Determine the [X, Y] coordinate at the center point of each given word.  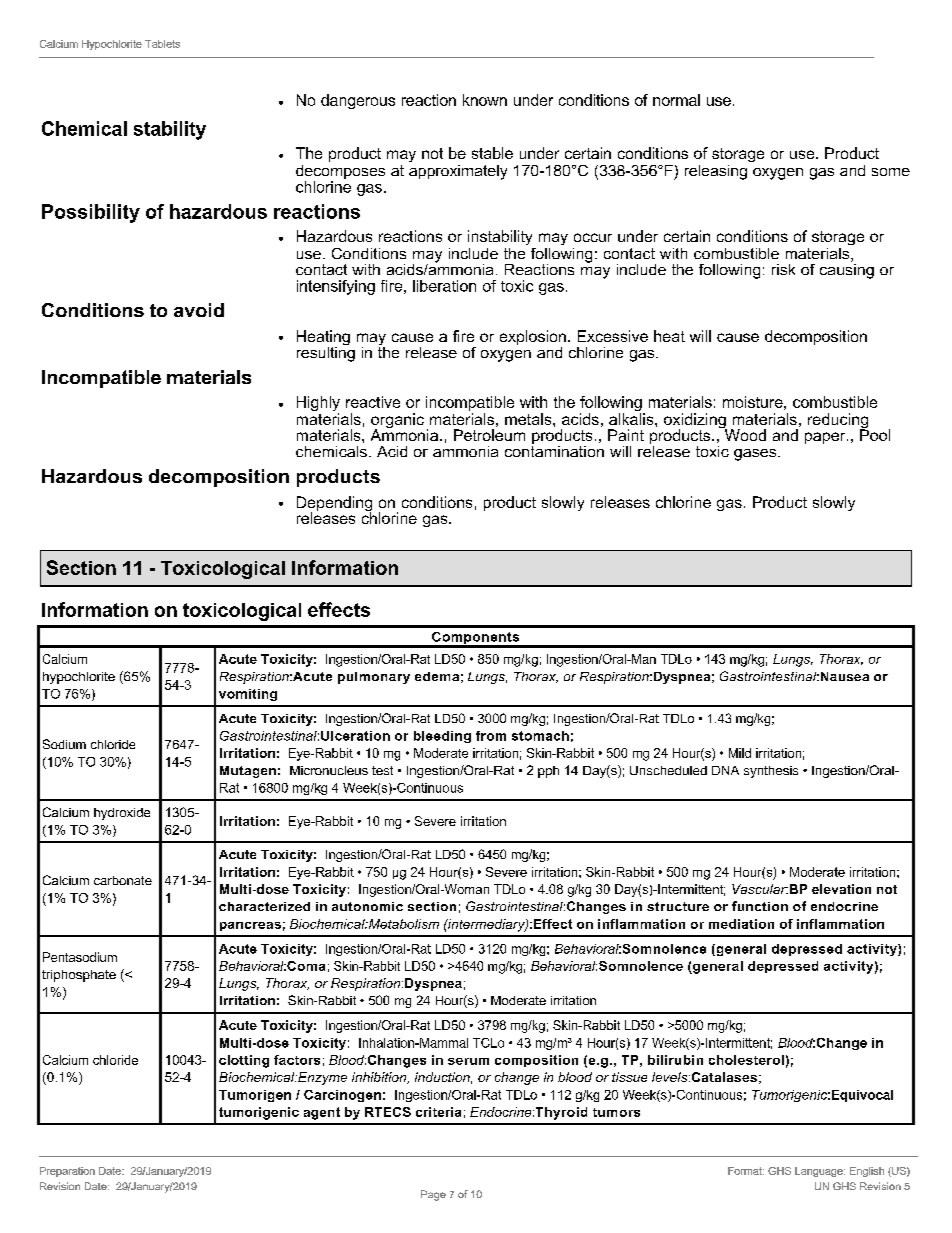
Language [820, 1172]
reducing [838, 422]
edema [437, 676]
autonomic [367, 906]
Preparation [67, 1172]
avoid [199, 310]
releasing [716, 172]
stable [492, 153]
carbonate [123, 880]
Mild [740, 753]
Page [433, 1195]
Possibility [91, 213]
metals [529, 419]
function [760, 906]
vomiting [248, 695]
